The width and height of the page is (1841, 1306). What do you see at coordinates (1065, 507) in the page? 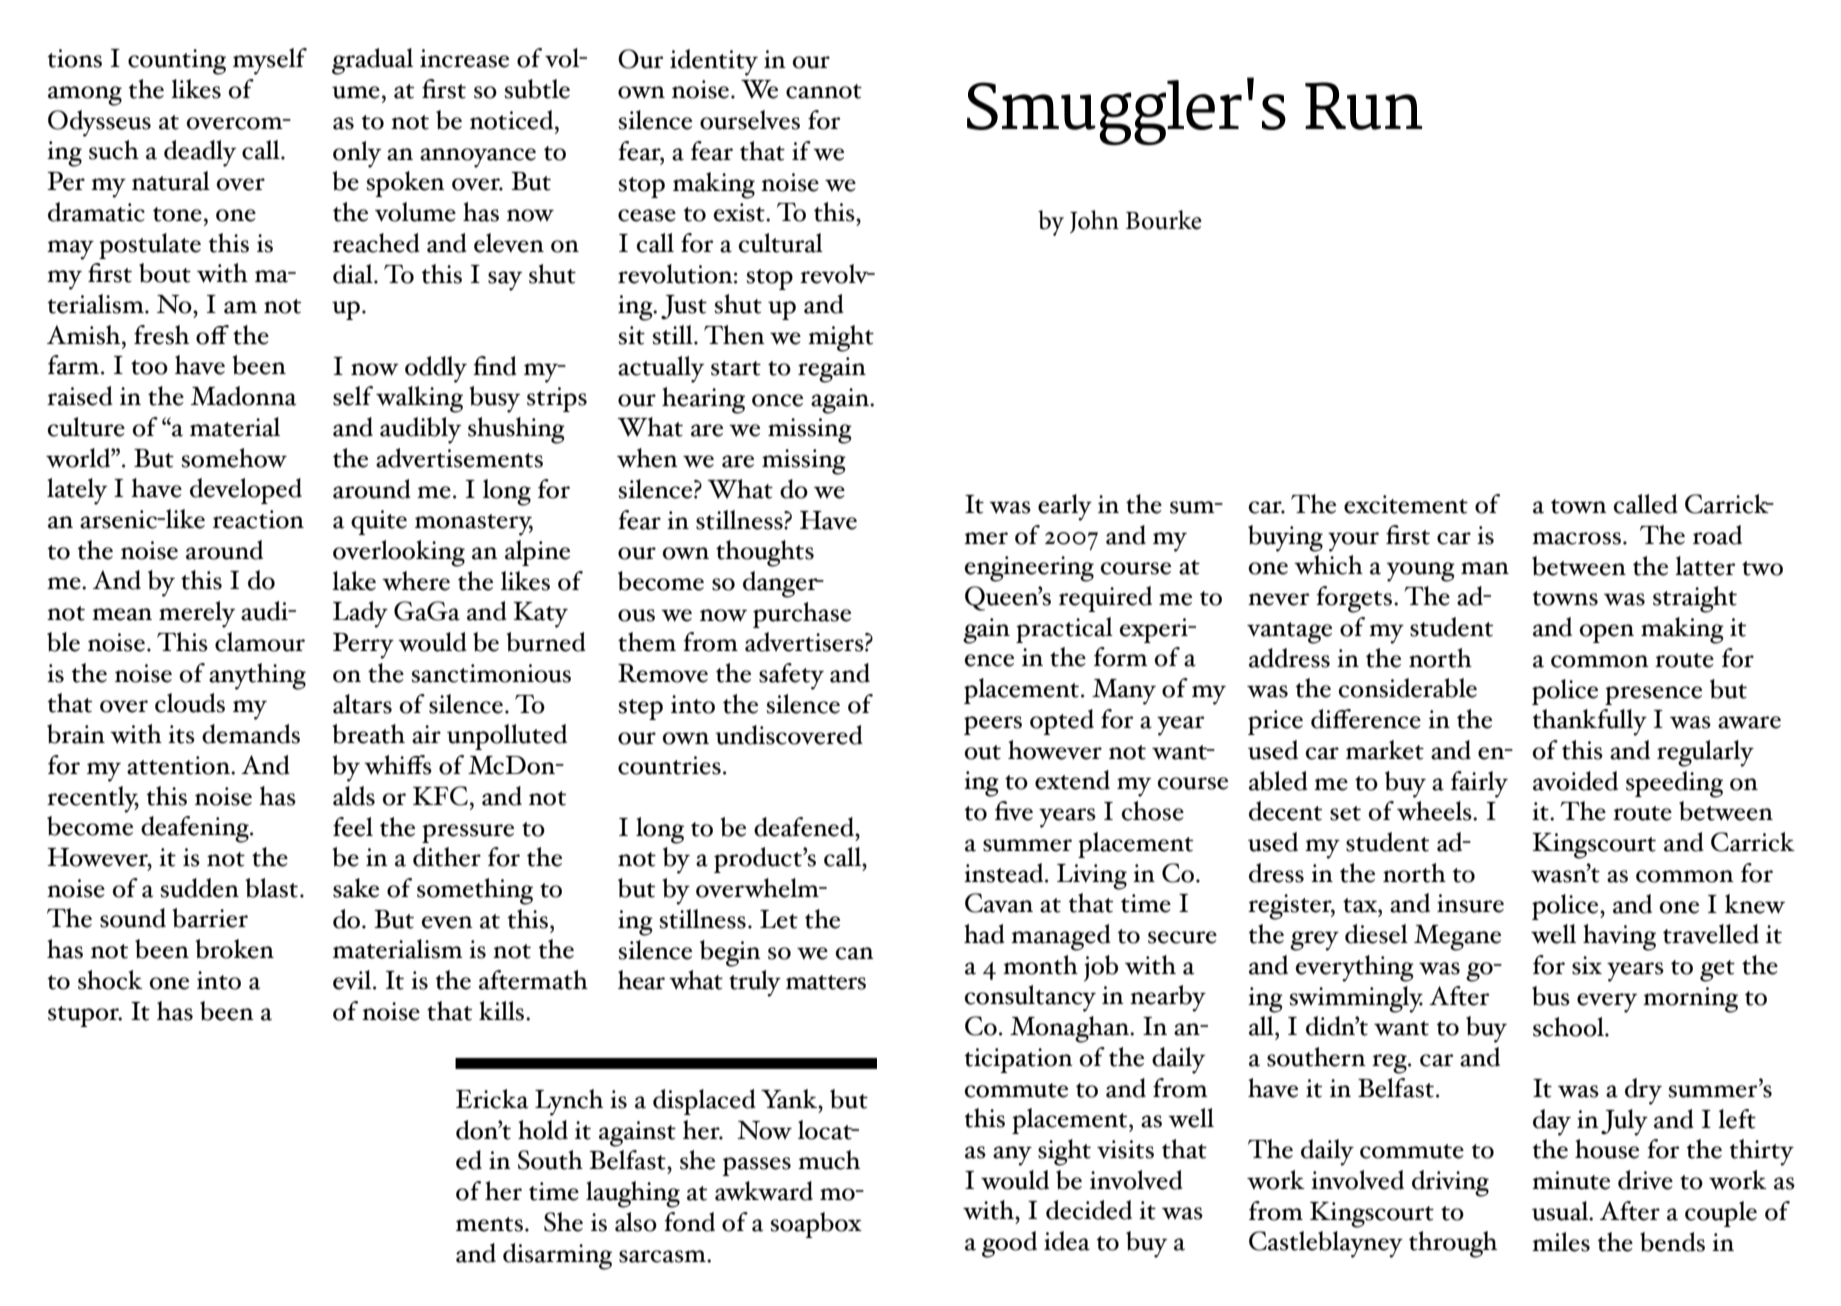
I see `early` at bounding box center [1065, 507].
